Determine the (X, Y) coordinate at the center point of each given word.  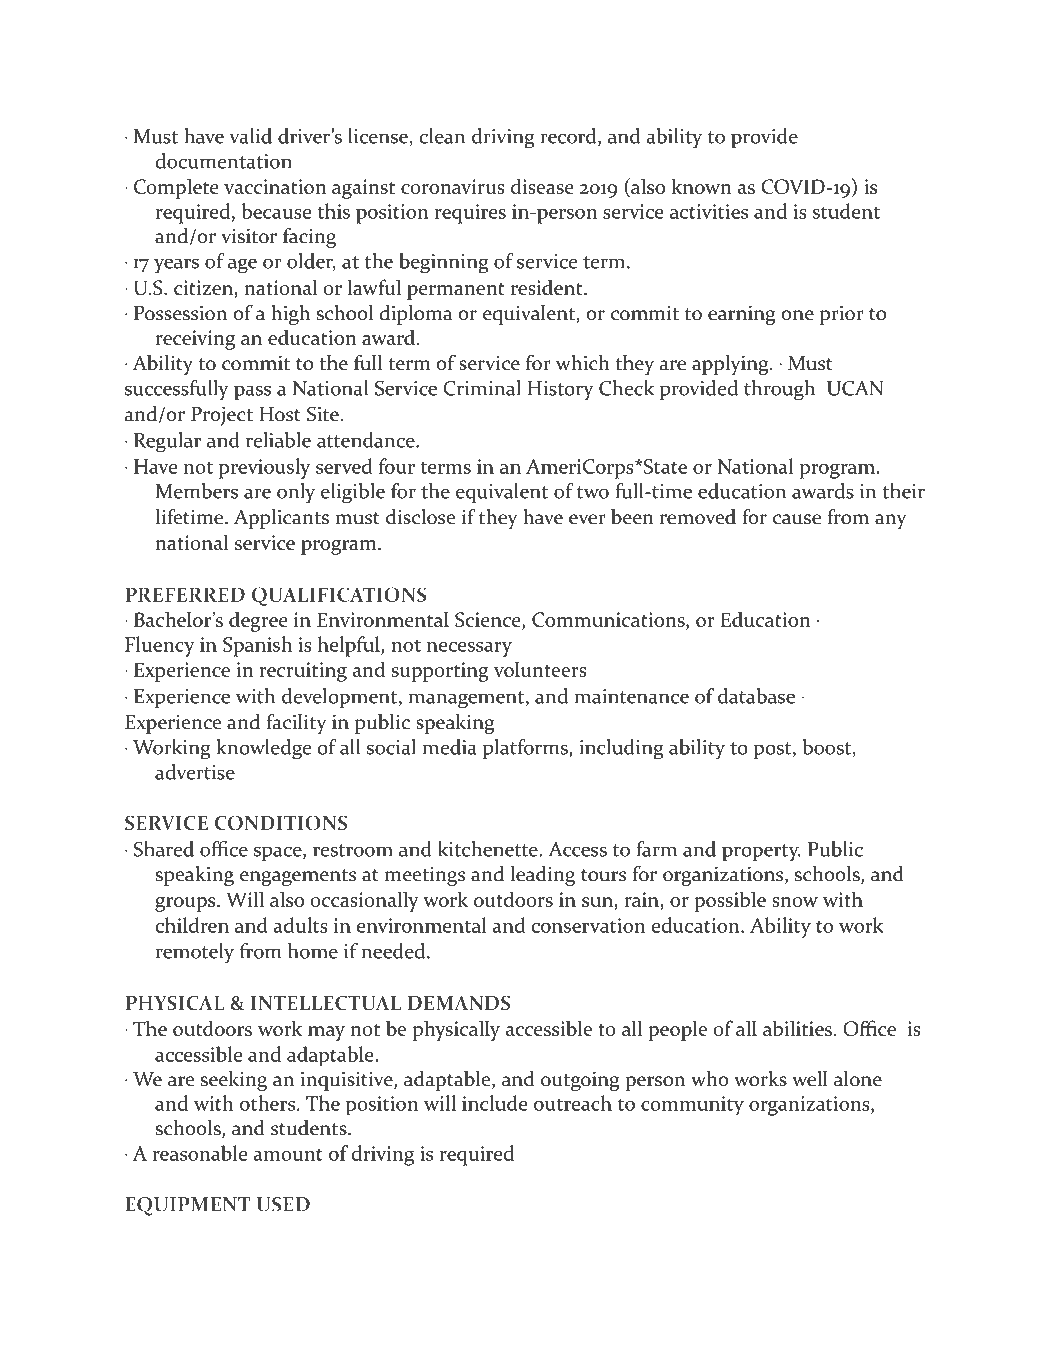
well (810, 1079)
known (702, 186)
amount (288, 1155)
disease (542, 186)
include (495, 1103)
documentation (223, 161)
